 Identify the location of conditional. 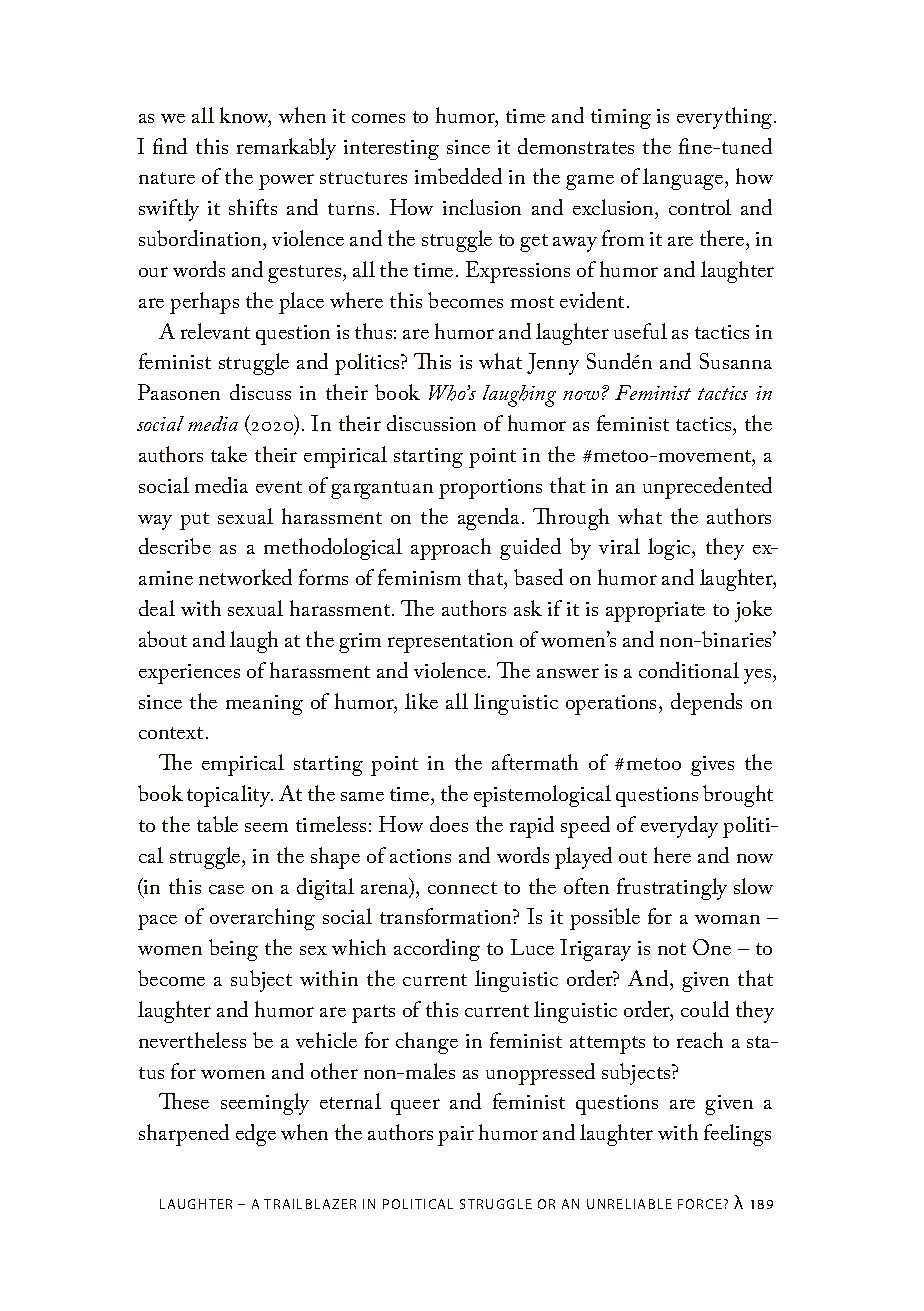
(689, 670).
